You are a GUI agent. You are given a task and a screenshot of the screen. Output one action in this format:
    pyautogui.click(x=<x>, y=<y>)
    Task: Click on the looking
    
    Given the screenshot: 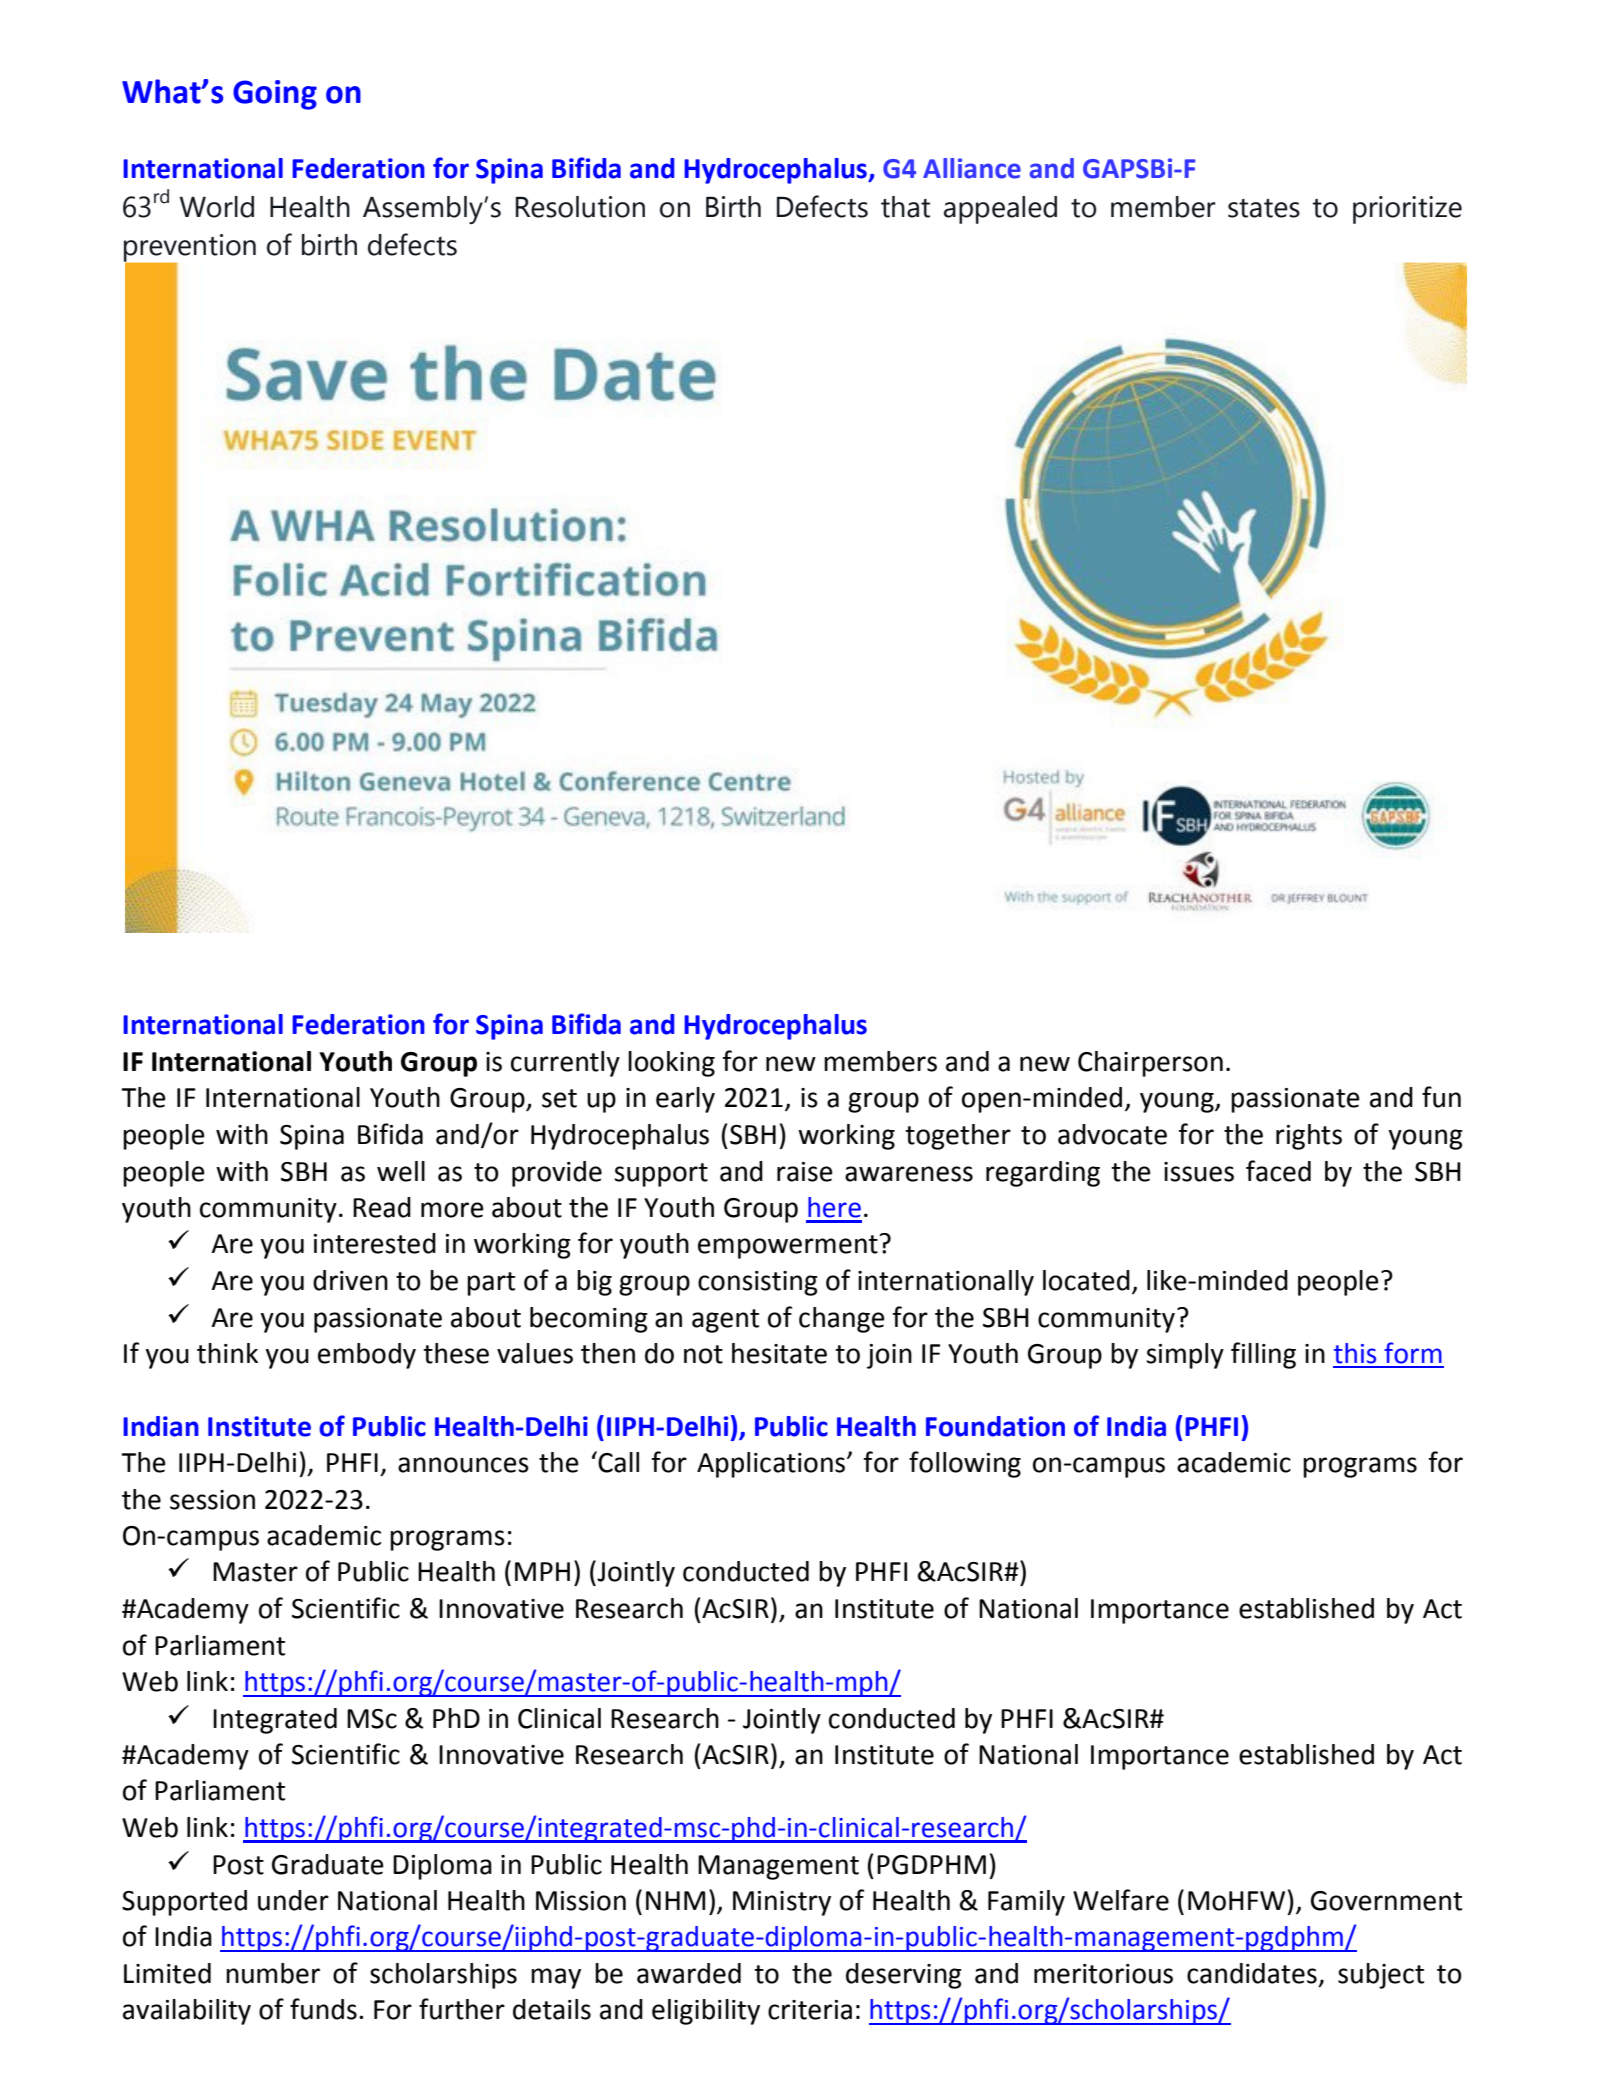 What is the action you would take?
    pyautogui.click(x=671, y=1064)
